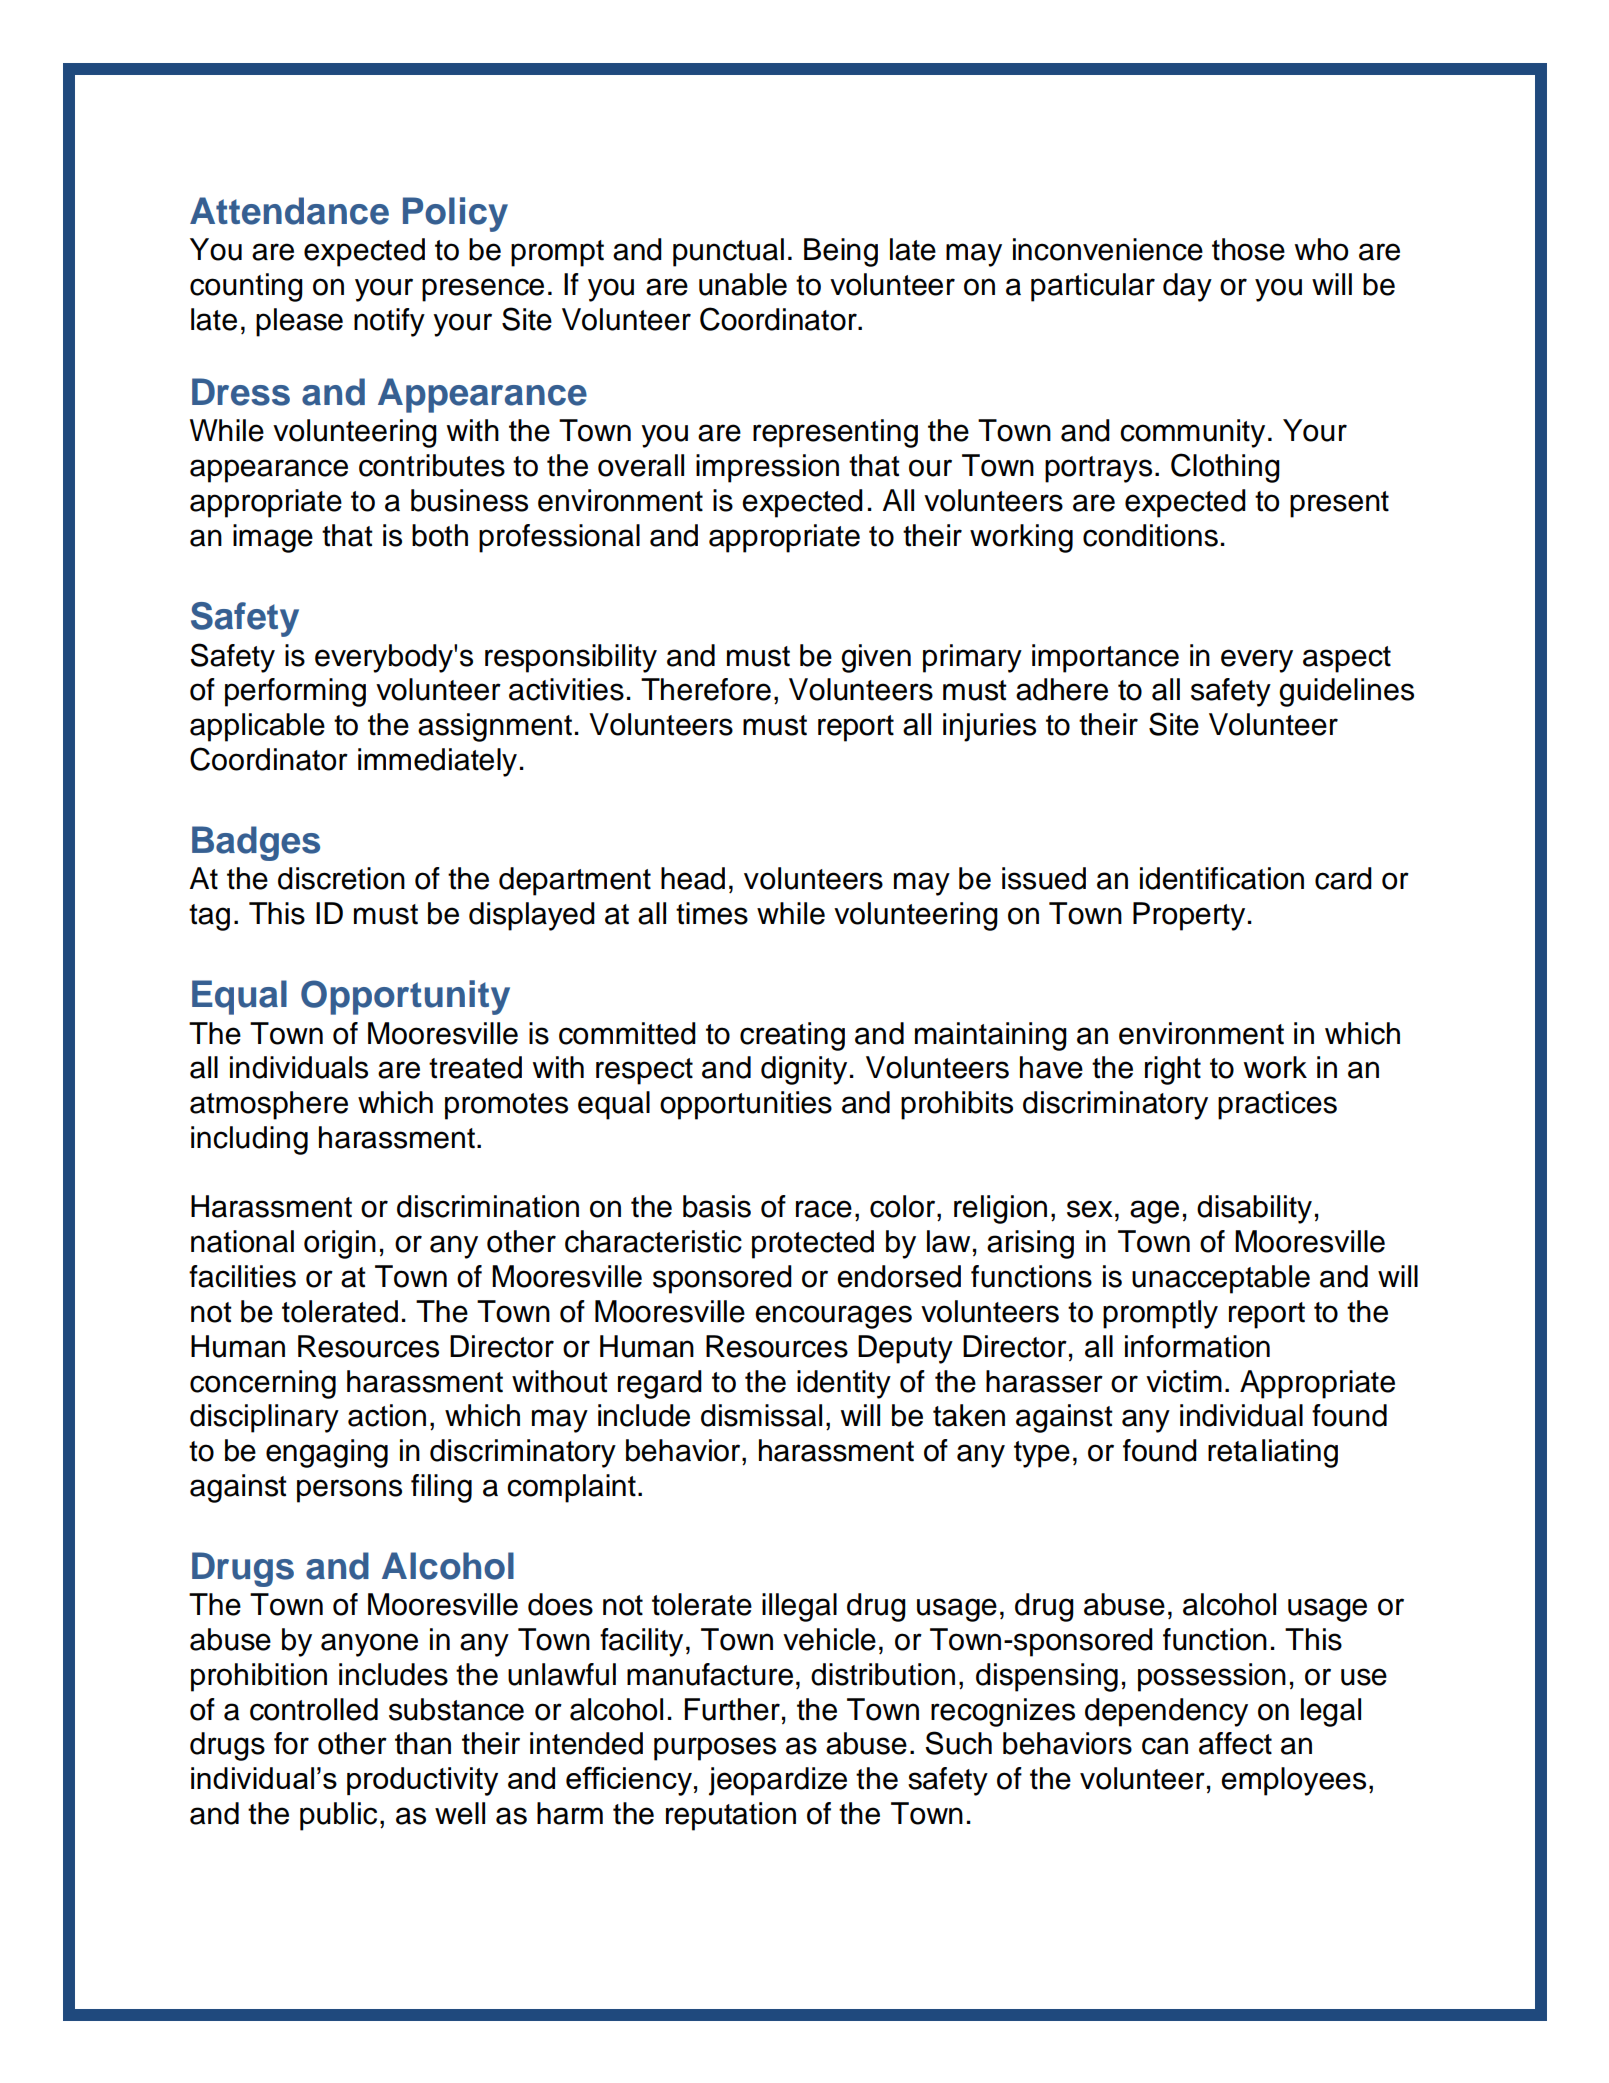  What do you see at coordinates (1173, 1070) in the page?
I see `right` at bounding box center [1173, 1070].
